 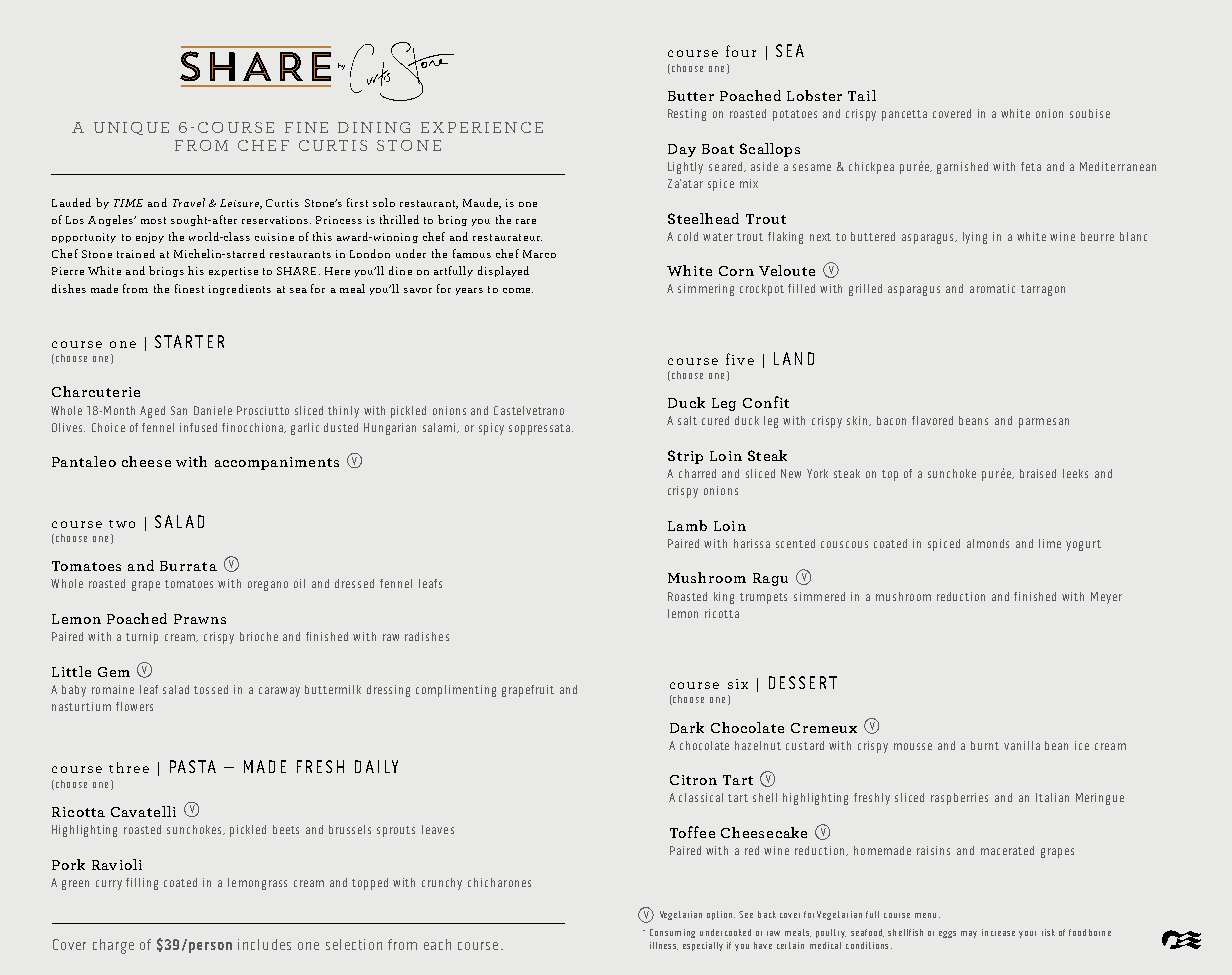 I want to click on UNIQUE, so click(x=131, y=128).
